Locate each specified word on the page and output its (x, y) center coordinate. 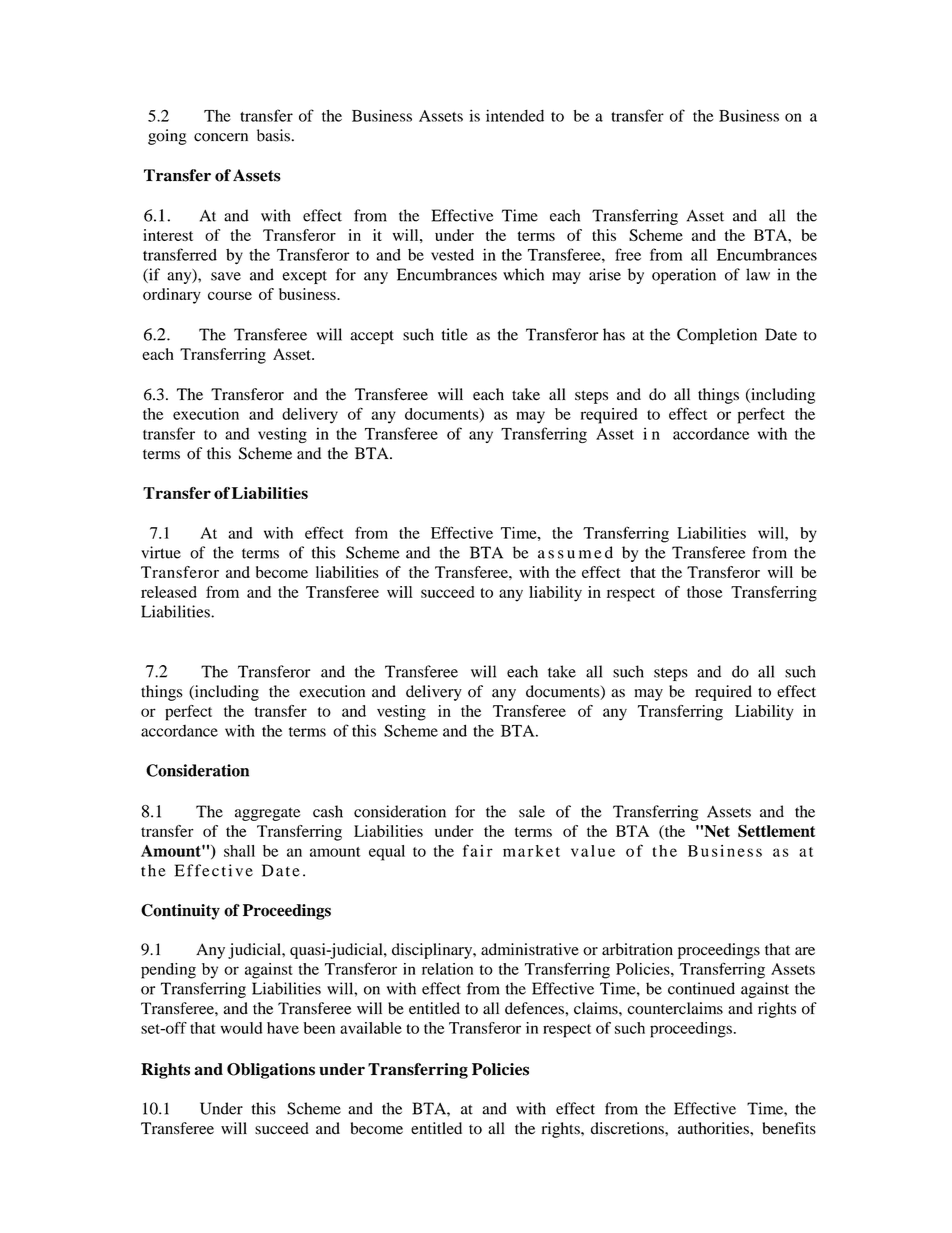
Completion (717, 336)
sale (532, 811)
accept (372, 337)
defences (535, 1008)
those (704, 592)
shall (239, 851)
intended (515, 115)
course (230, 296)
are (805, 951)
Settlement (776, 831)
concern (221, 137)
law (758, 274)
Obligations (271, 1071)
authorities (714, 1128)
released (169, 592)
